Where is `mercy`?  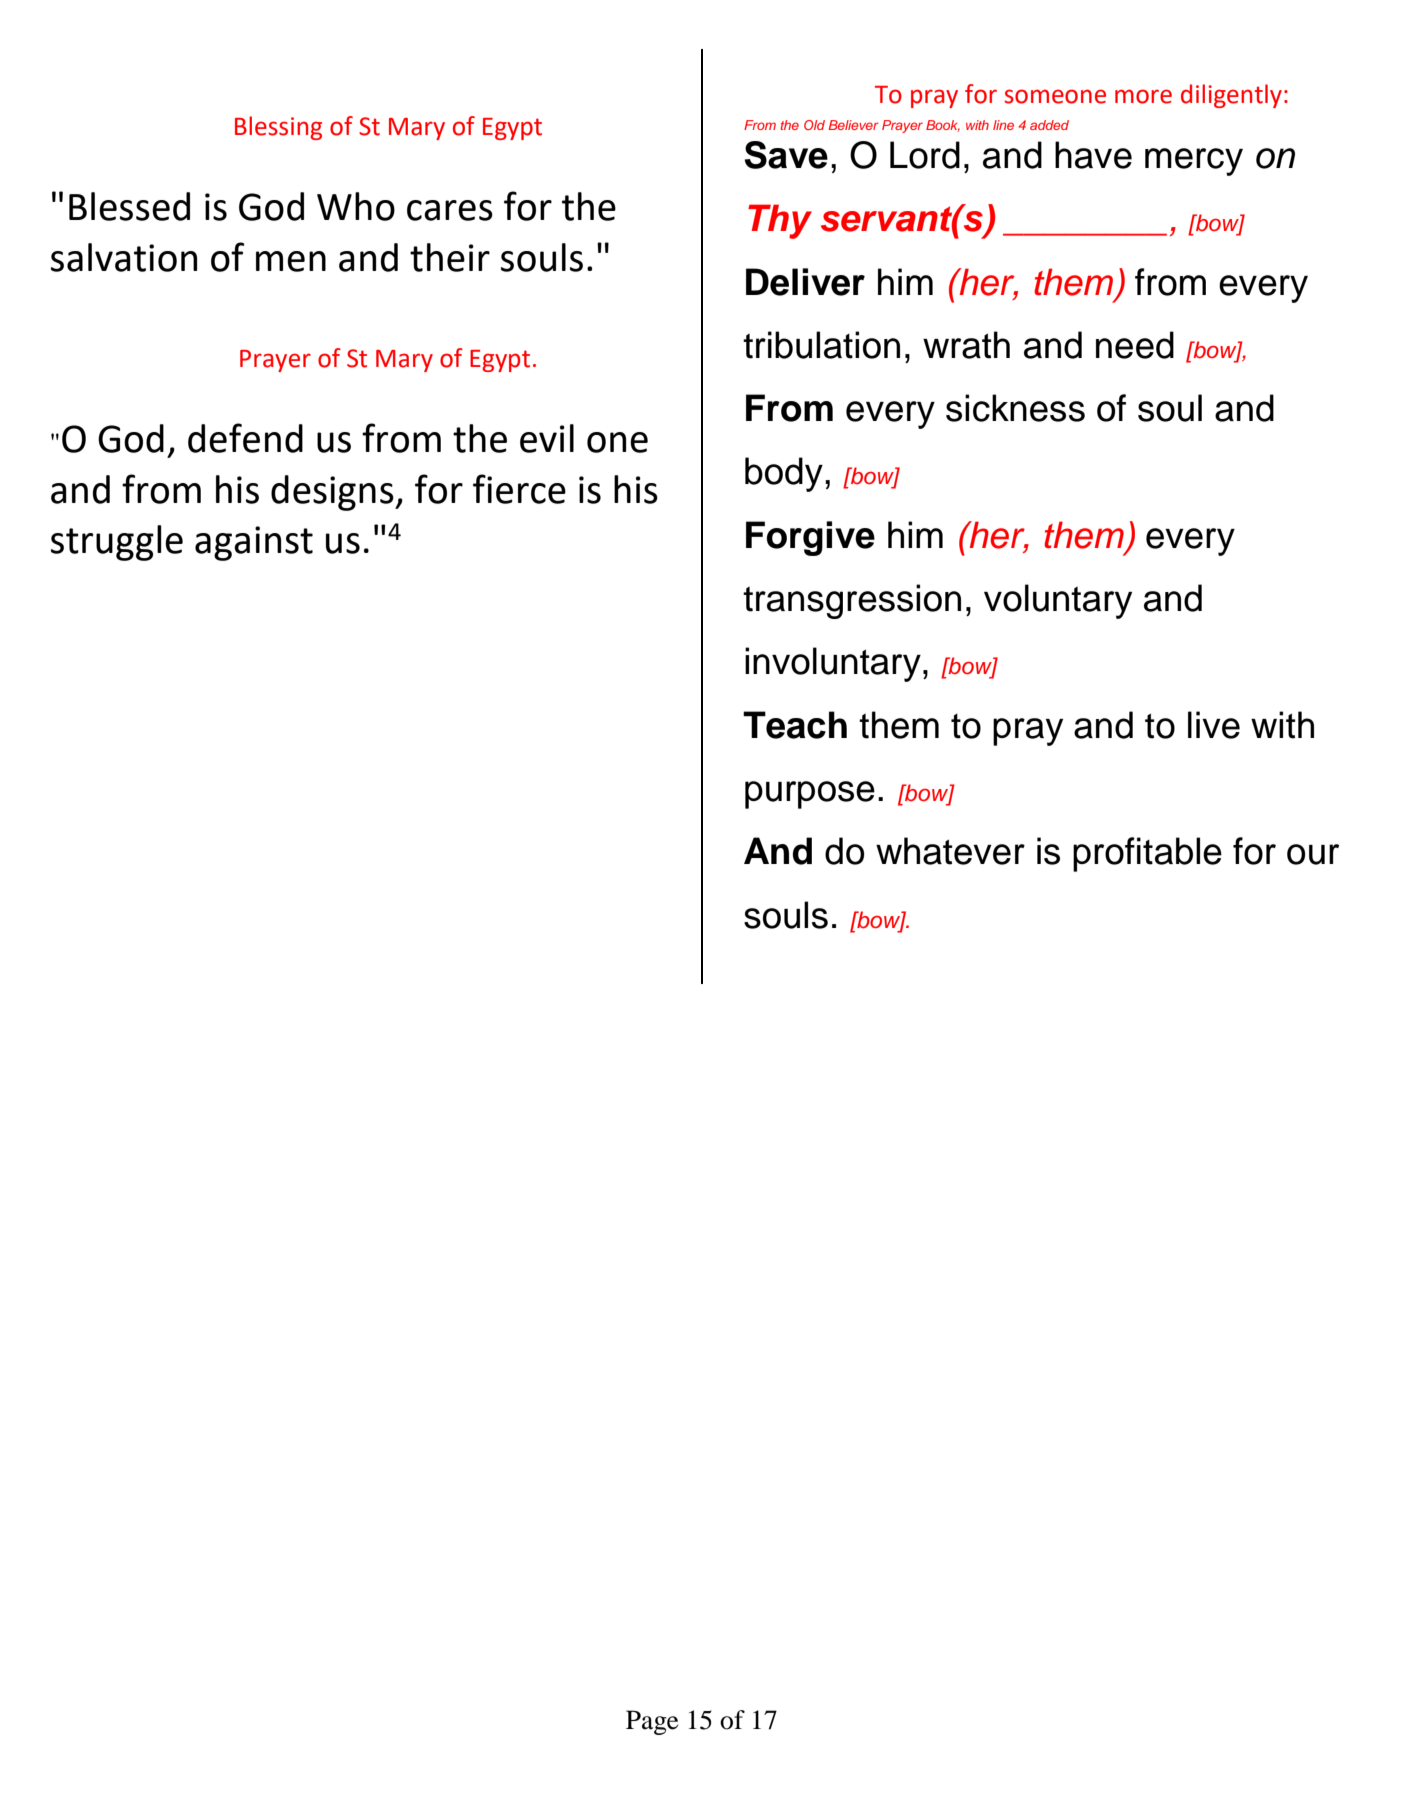
mercy is located at coordinates (1194, 162).
